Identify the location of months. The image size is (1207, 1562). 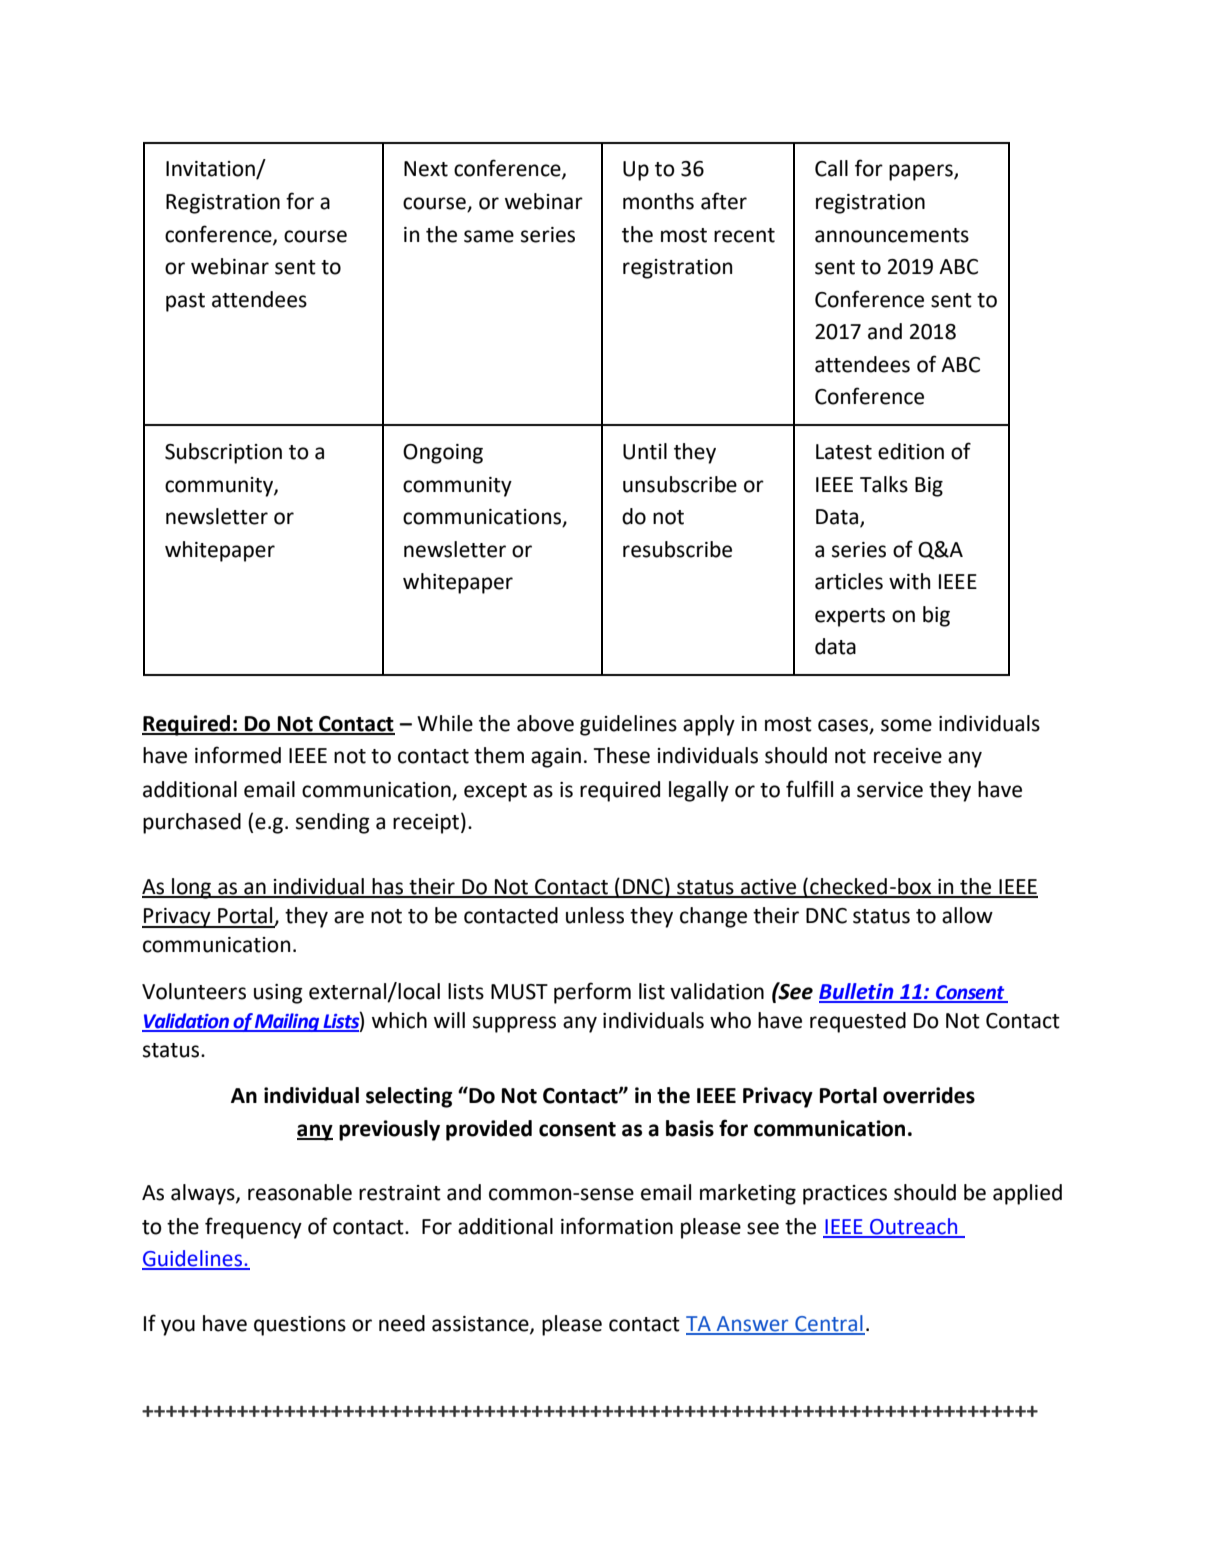
(658, 201).
